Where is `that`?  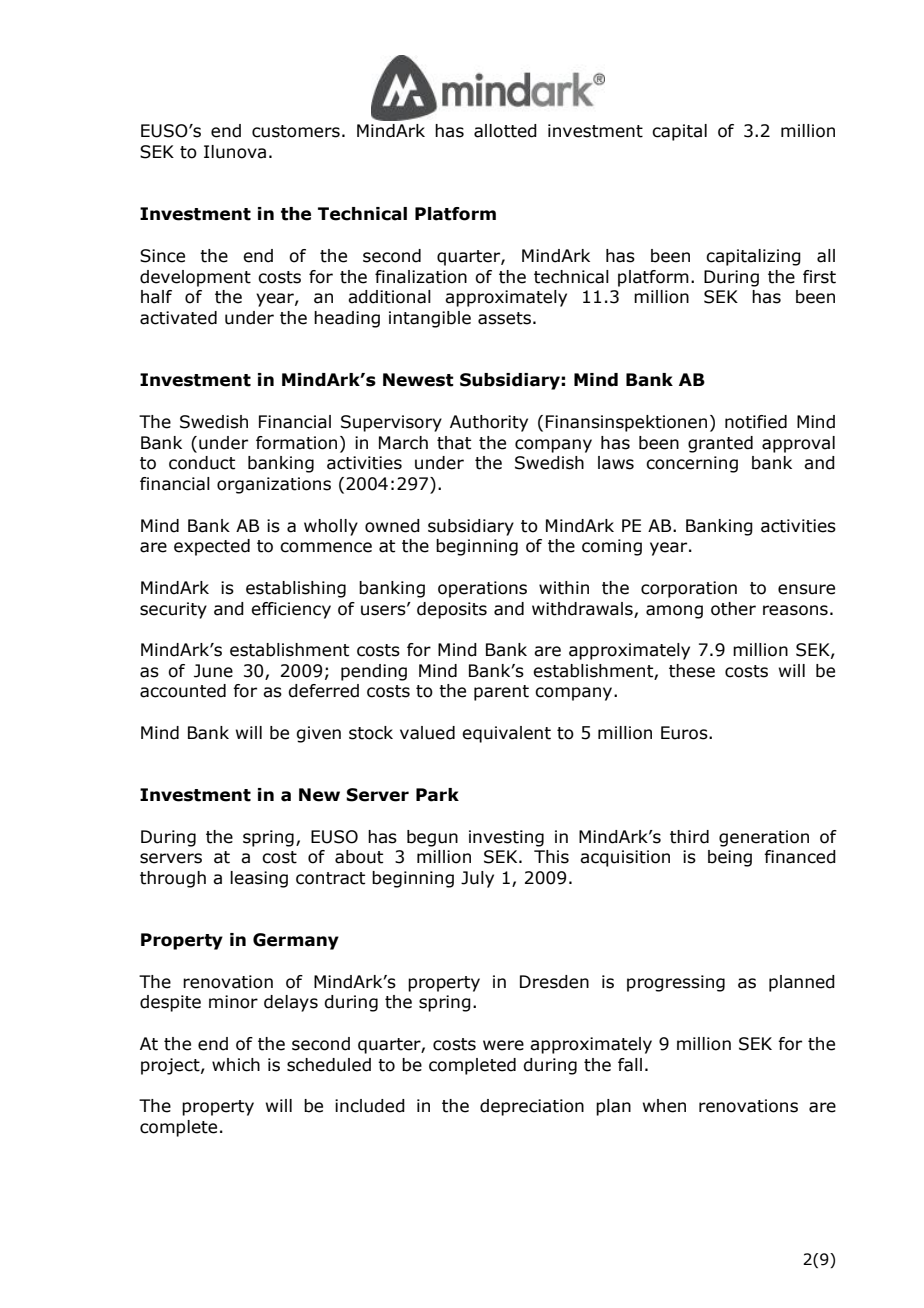 that is located at coordinates (454, 443).
